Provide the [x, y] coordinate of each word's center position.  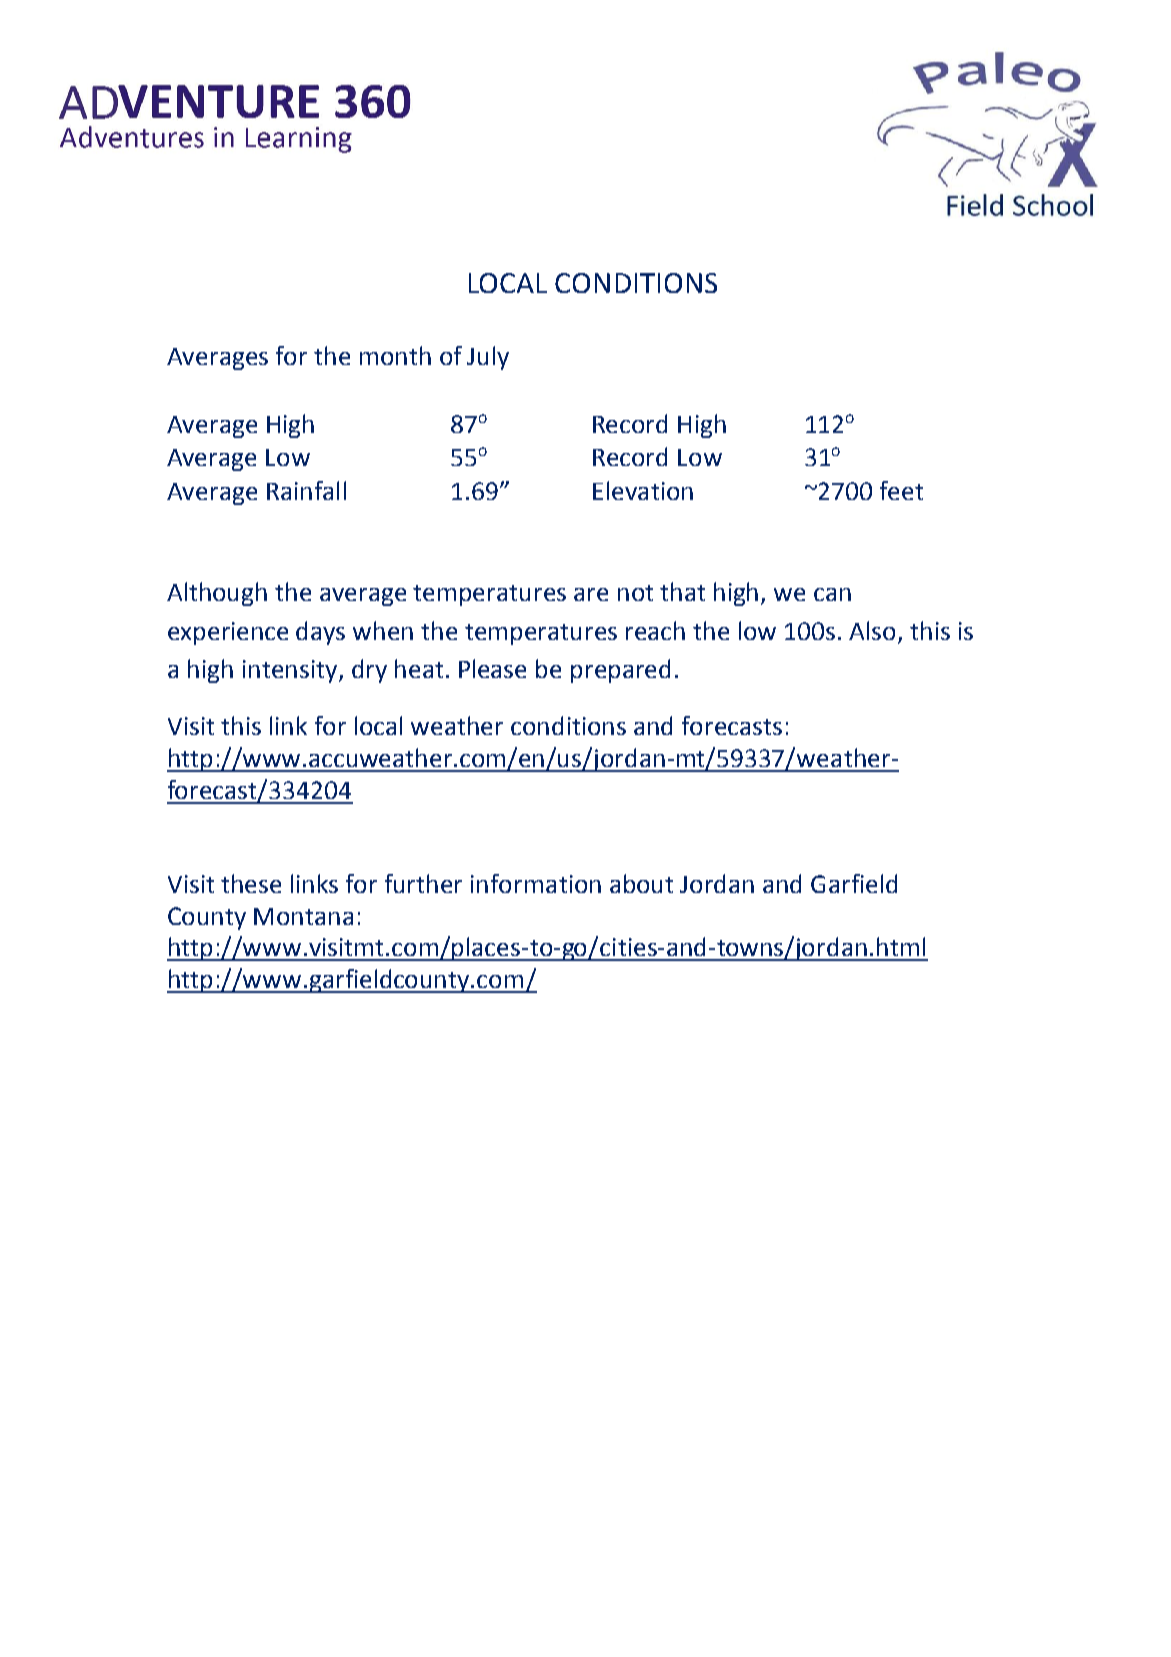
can [832, 594]
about [641, 883]
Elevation [643, 490]
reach [655, 630]
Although [217, 594]
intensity [291, 671]
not [635, 593]
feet [901, 490]
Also [872, 630]
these [251, 883]
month [395, 355]
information [536, 883]
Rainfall [306, 490]
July [488, 358]
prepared [620, 671]
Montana [303, 916]
